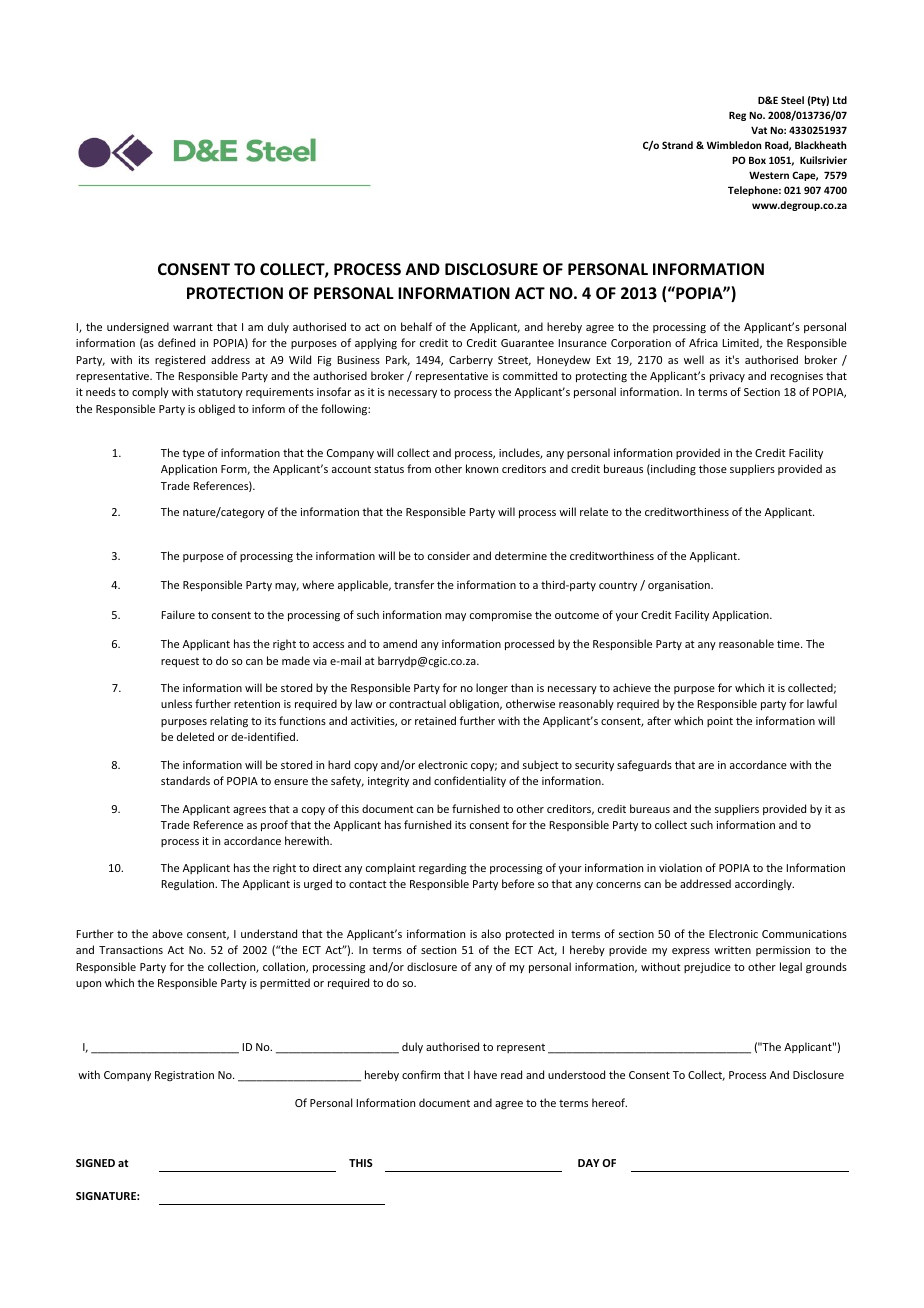 The image size is (924, 1308). What do you see at coordinates (470, 781) in the screenshot?
I see `confidentiality` at bounding box center [470, 781].
